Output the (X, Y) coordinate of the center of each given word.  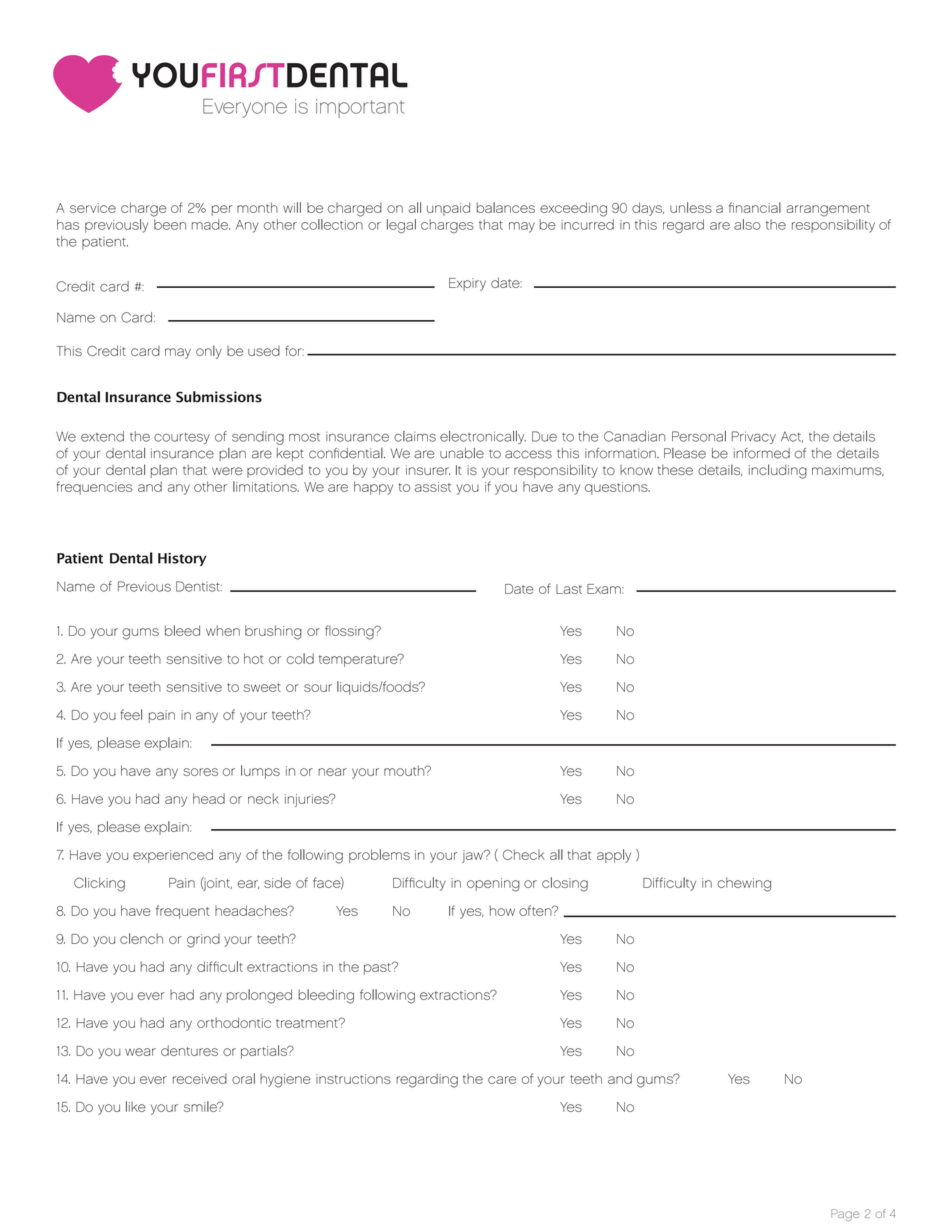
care (502, 1080)
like (136, 1106)
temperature (359, 660)
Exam (605, 589)
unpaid (448, 209)
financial (755, 207)
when (223, 630)
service (93, 208)
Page (845, 1215)
